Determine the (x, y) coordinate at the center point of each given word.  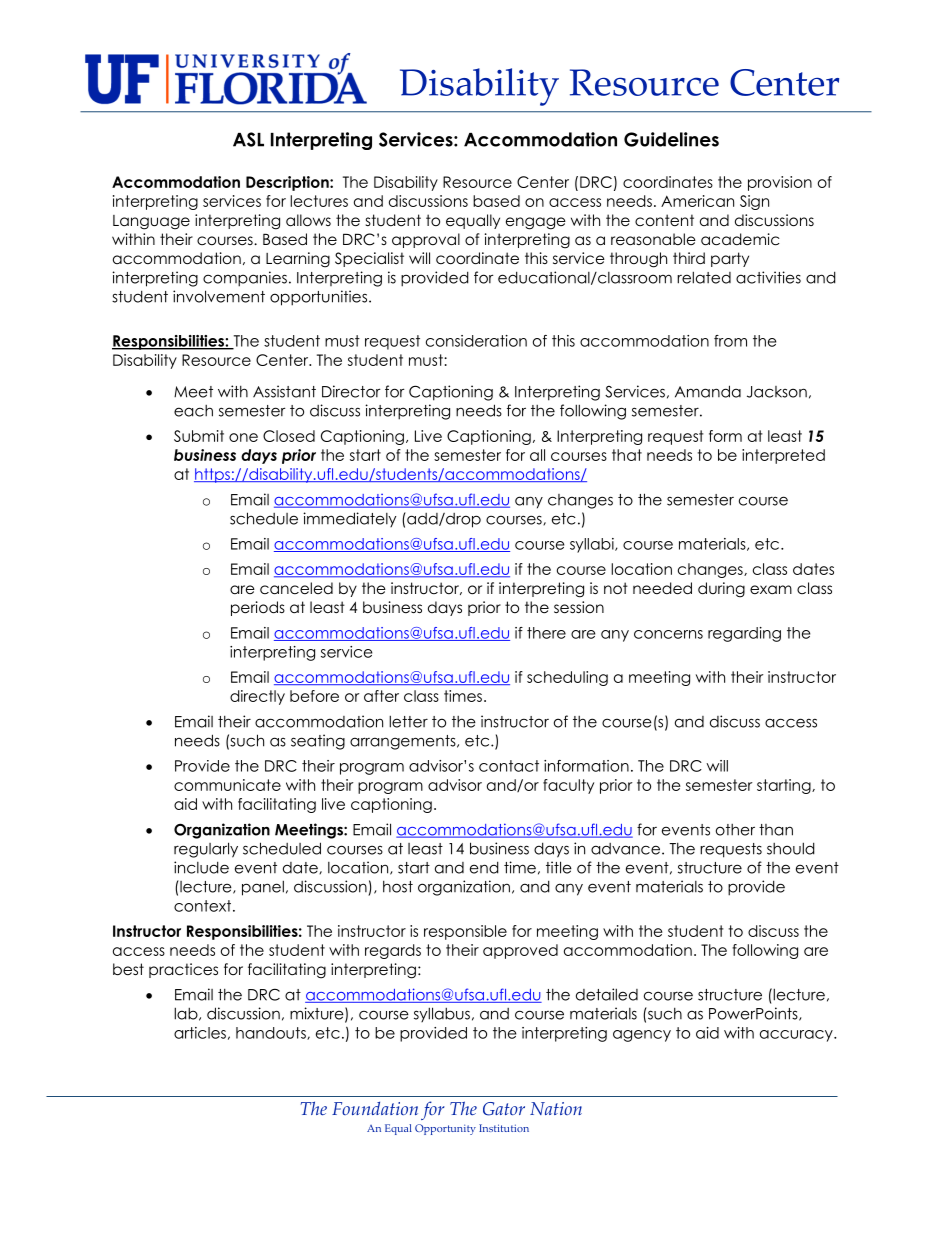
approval (426, 240)
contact (509, 766)
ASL (248, 139)
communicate (227, 785)
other (735, 830)
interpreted (783, 456)
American (697, 201)
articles (200, 1033)
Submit (199, 436)
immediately (349, 519)
